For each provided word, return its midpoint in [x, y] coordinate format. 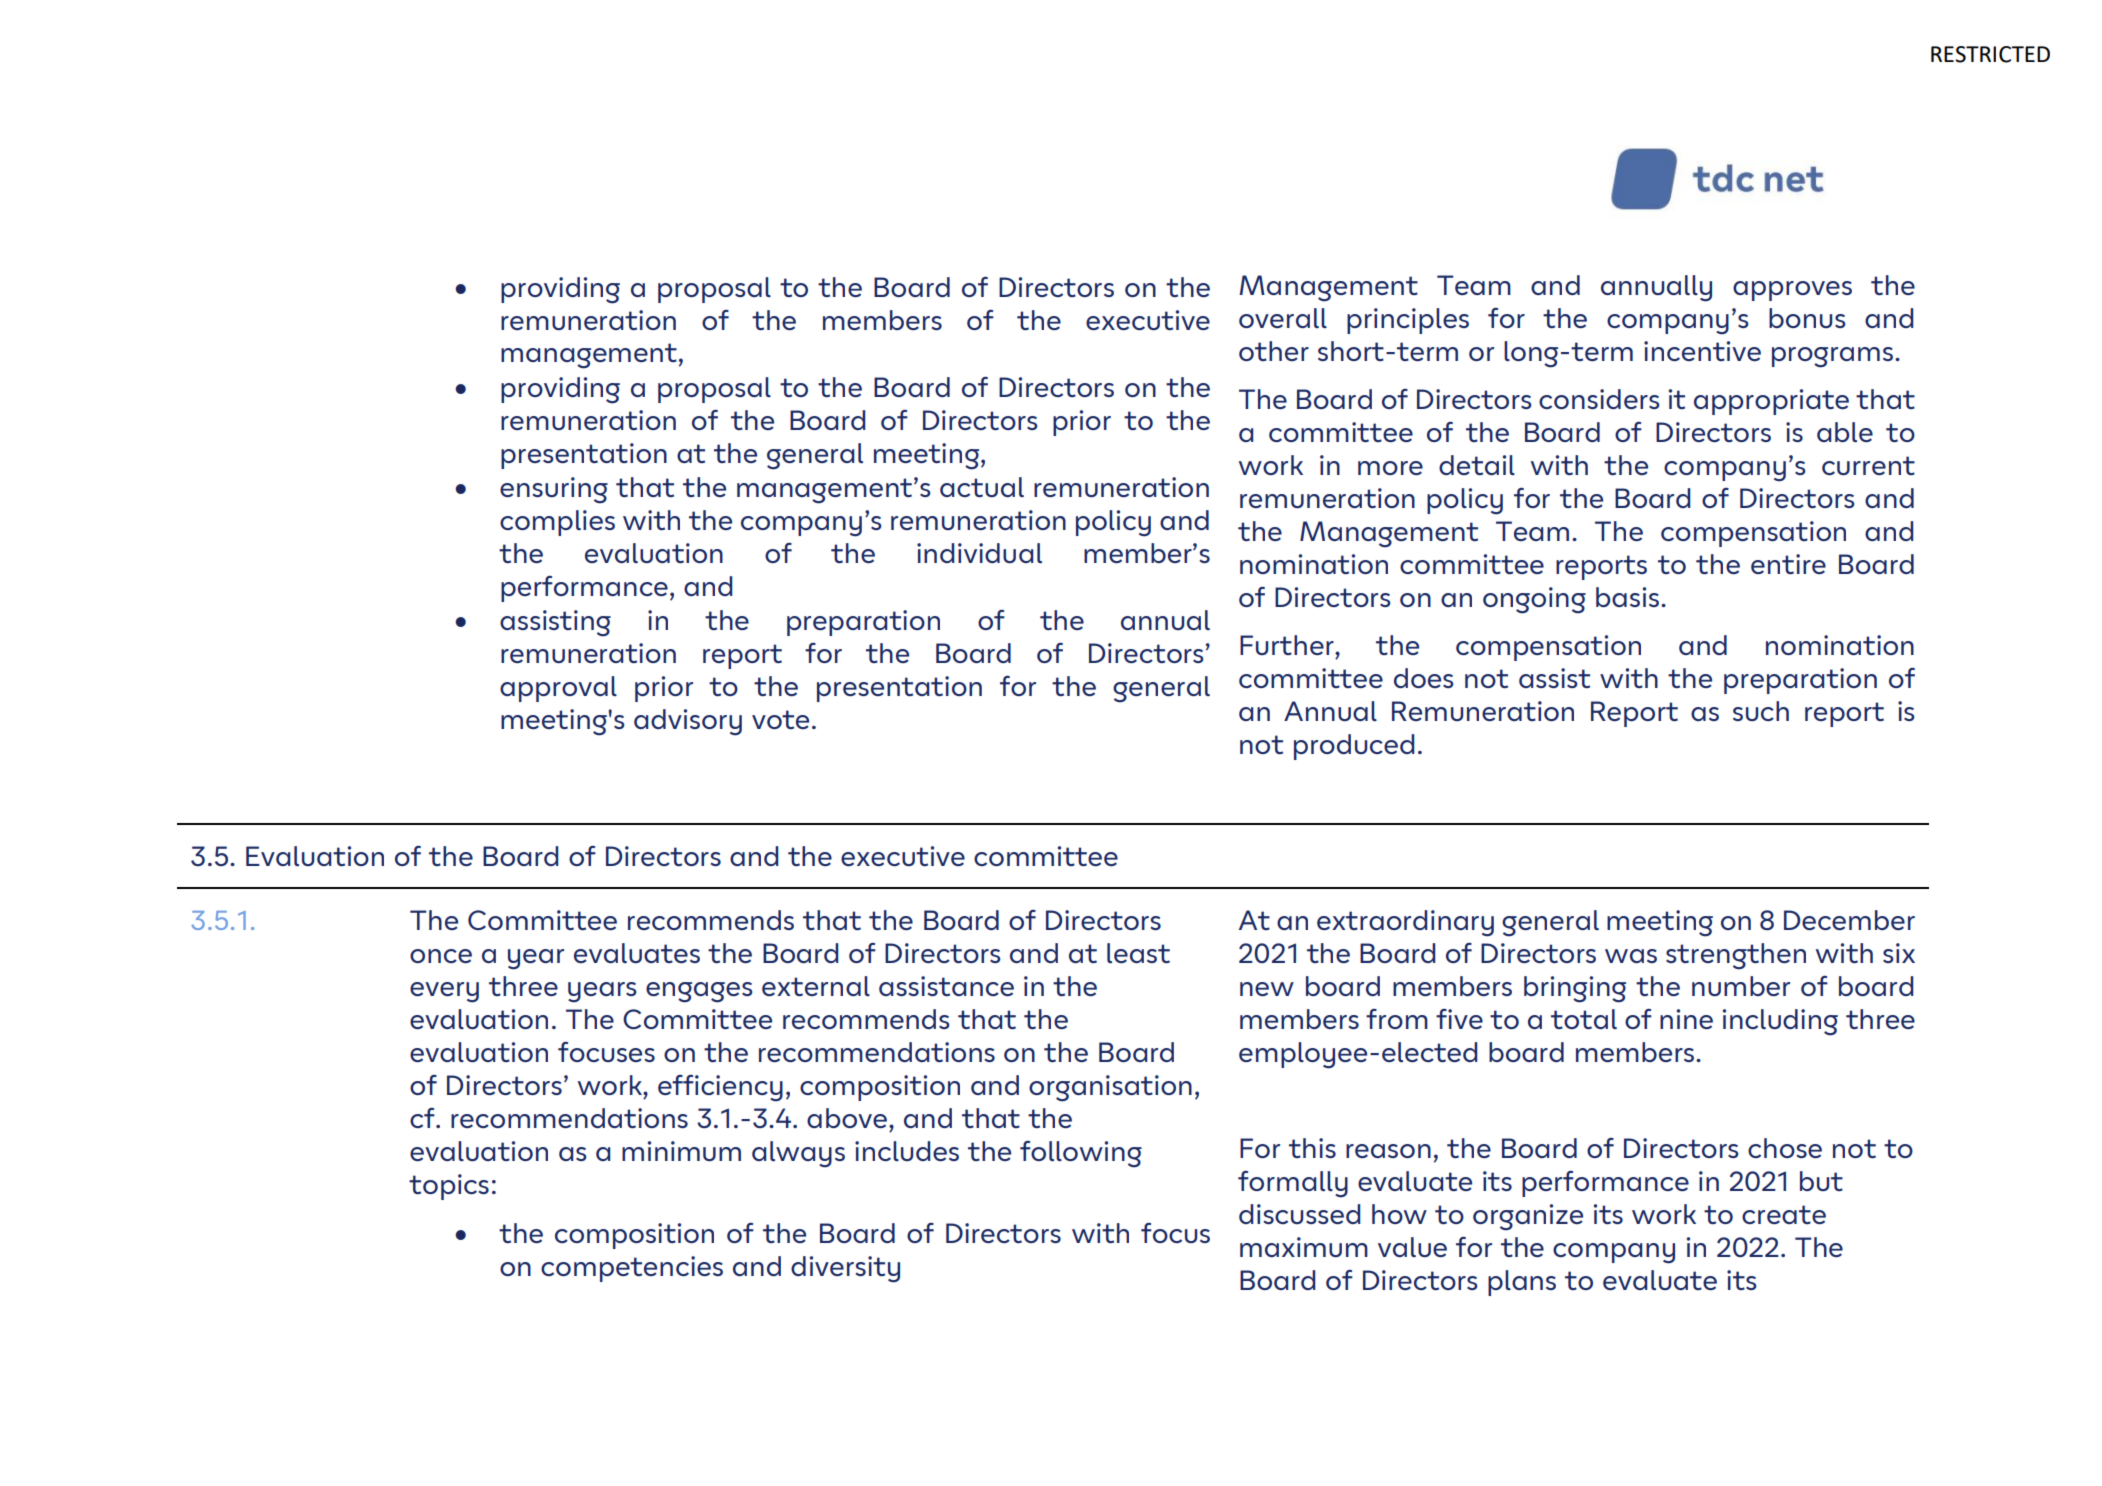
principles [1408, 321]
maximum [1304, 1247]
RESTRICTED [1990, 54]
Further [1288, 645]
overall [1283, 318]
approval [558, 689]
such [1761, 711]
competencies [632, 1269]
